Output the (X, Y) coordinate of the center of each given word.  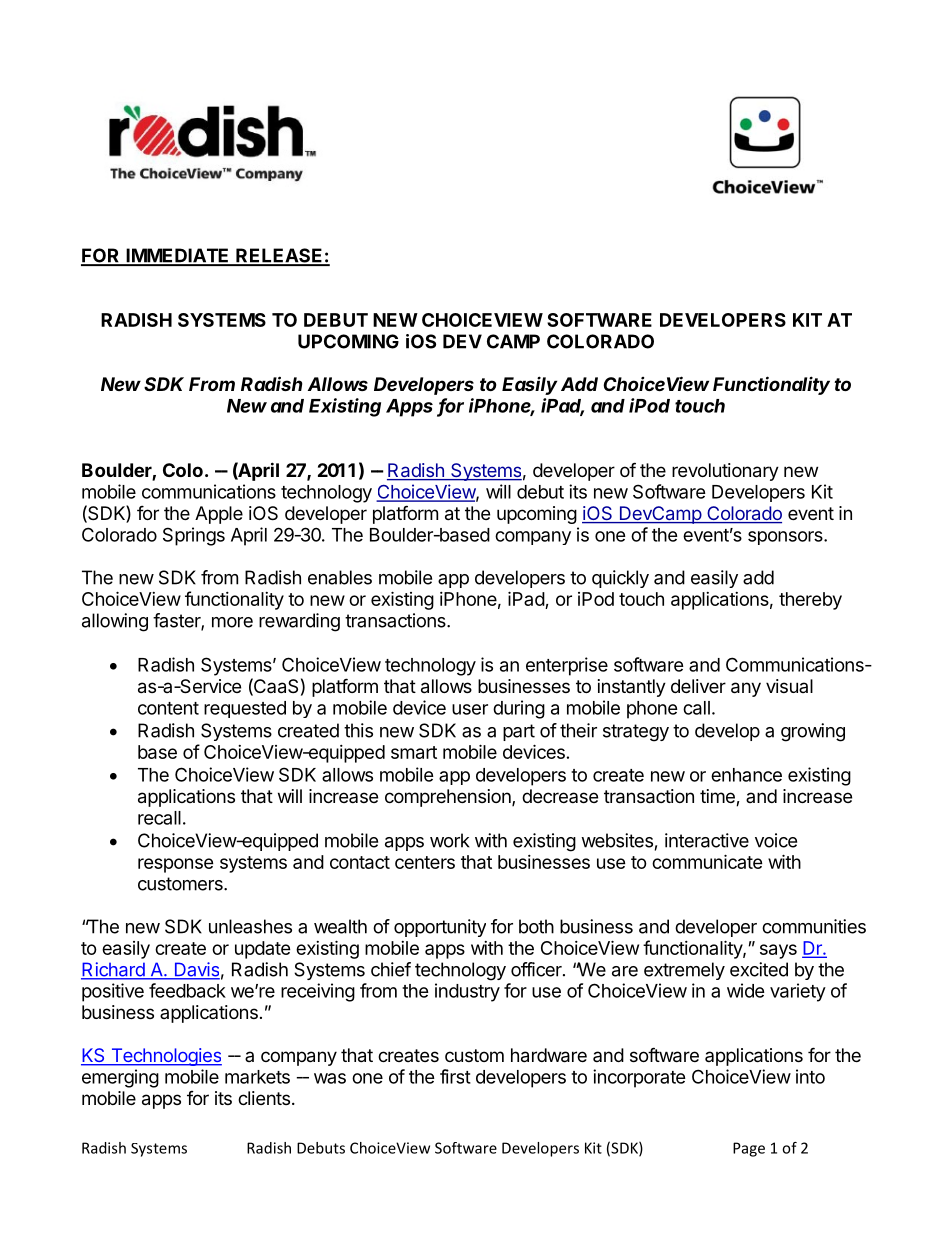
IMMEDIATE (178, 256)
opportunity (440, 928)
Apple (219, 515)
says (778, 951)
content (168, 708)
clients (264, 1098)
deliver (698, 686)
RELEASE (279, 256)
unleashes (250, 926)
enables (340, 577)
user (470, 709)
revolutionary (725, 472)
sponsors (786, 538)
